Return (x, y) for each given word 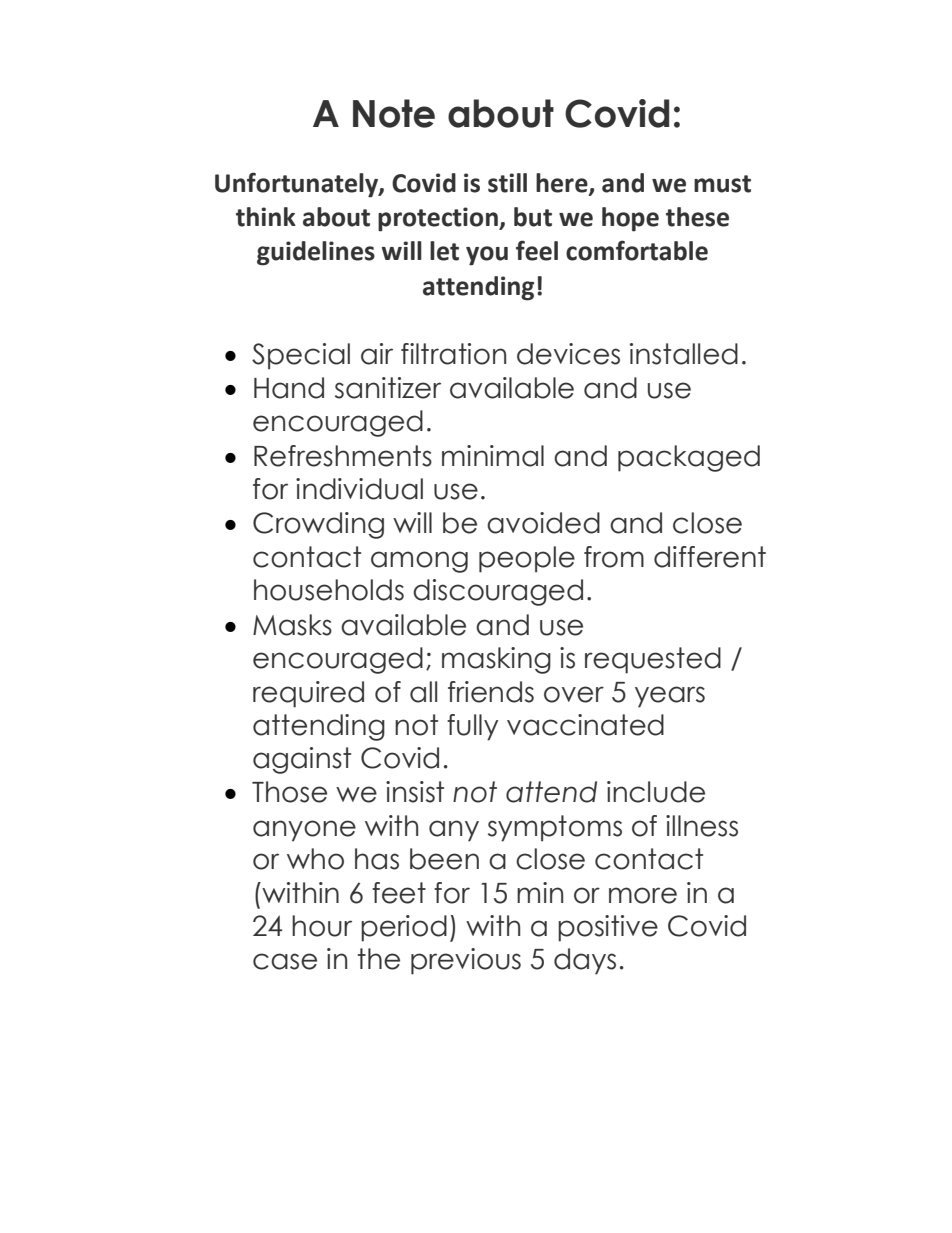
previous (466, 961)
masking (496, 660)
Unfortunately (297, 185)
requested (653, 660)
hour (322, 926)
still (507, 183)
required (308, 694)
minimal (493, 456)
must (722, 184)
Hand (289, 388)
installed (684, 354)
